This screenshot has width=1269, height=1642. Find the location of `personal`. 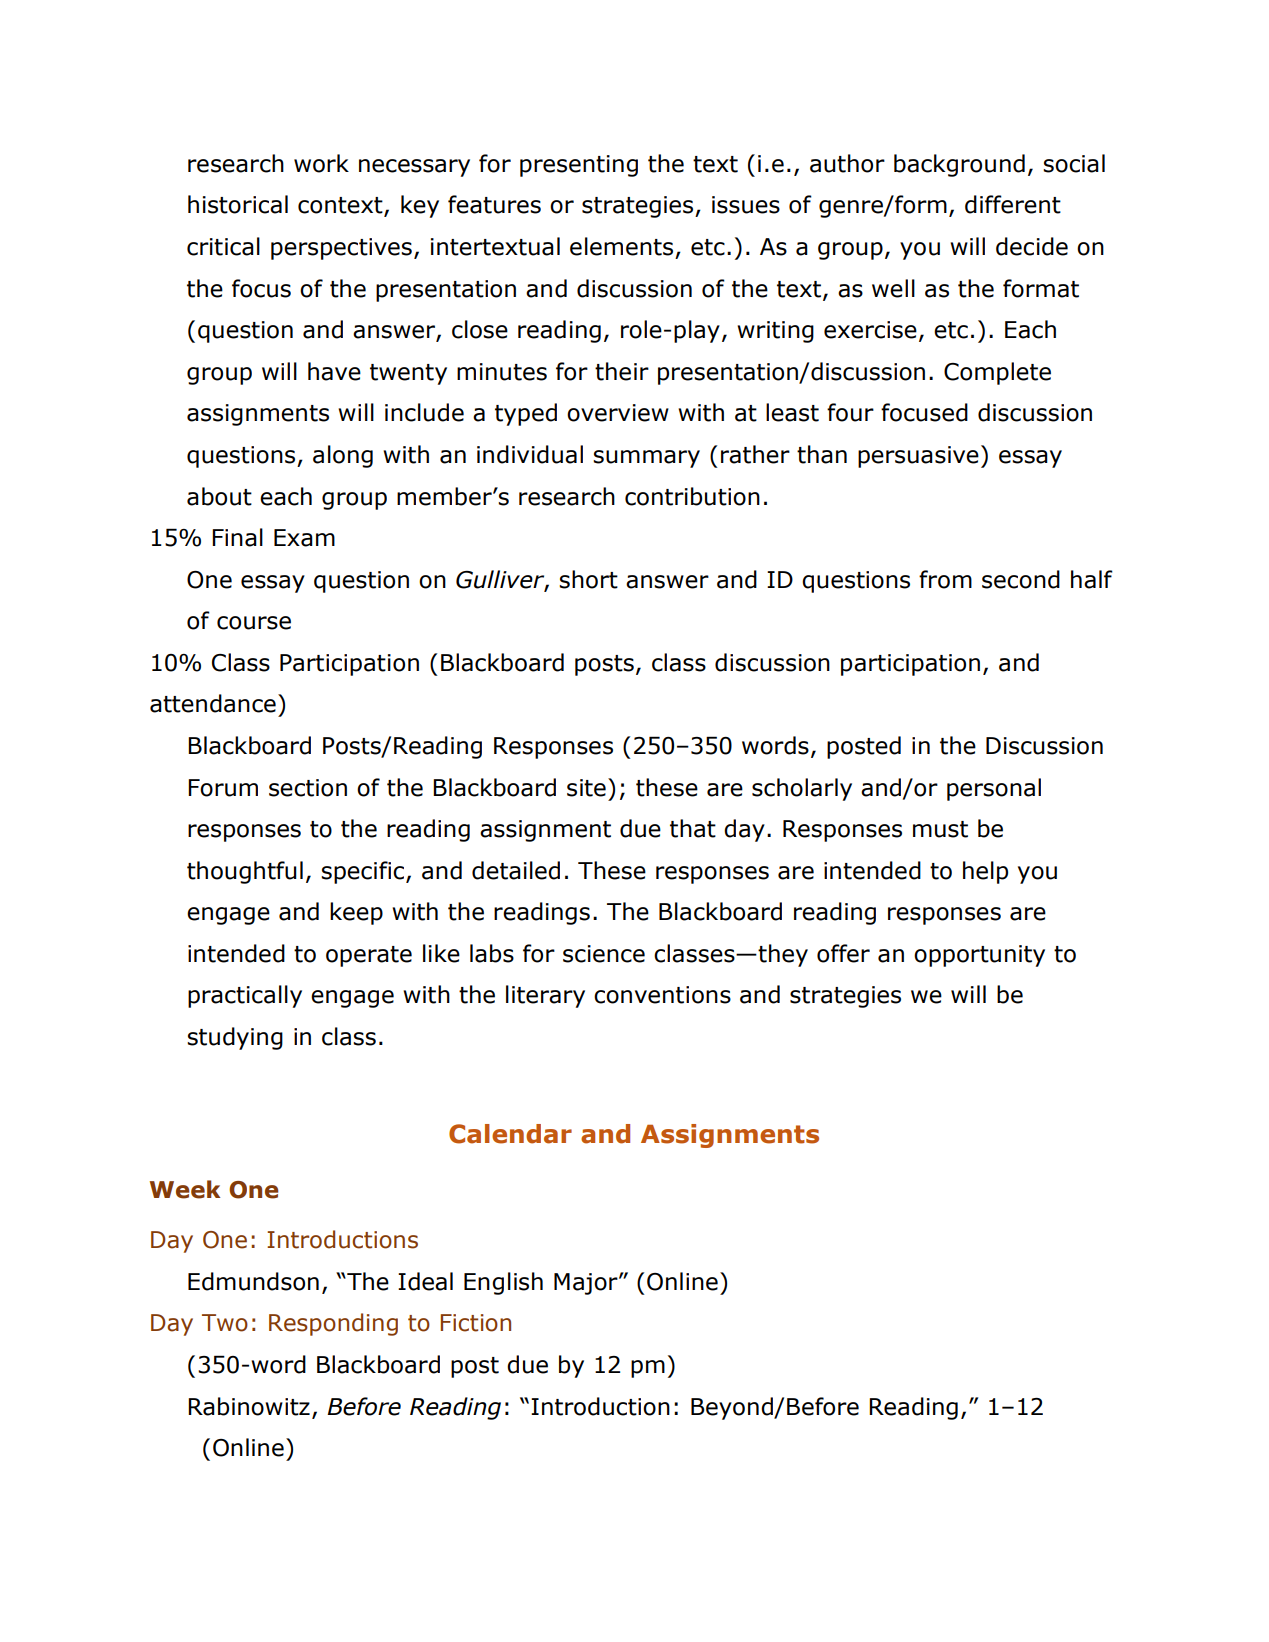

personal is located at coordinates (994, 789).
